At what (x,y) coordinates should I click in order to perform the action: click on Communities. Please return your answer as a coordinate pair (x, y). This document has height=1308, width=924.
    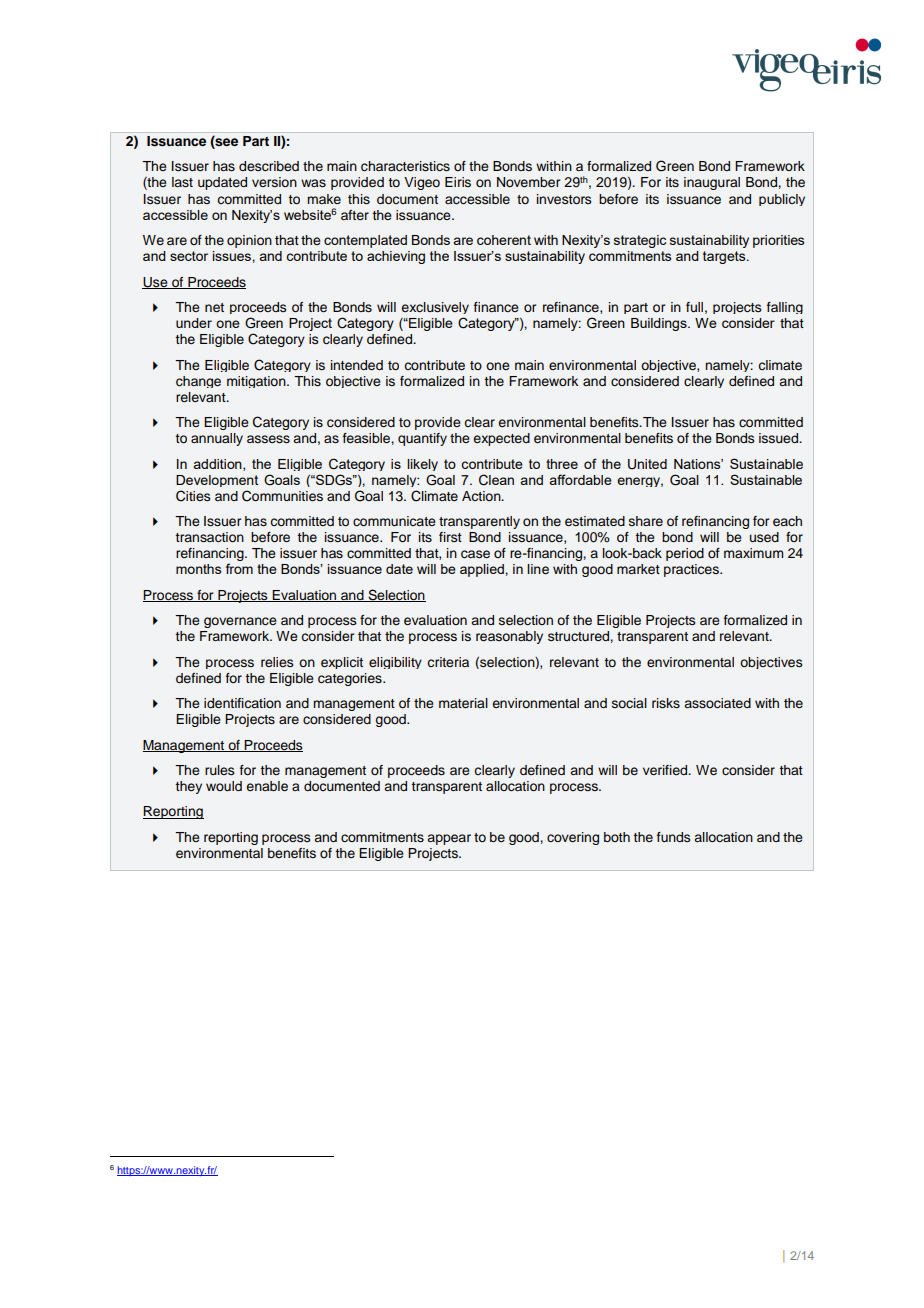
    Looking at the image, I should click on (282, 496).
